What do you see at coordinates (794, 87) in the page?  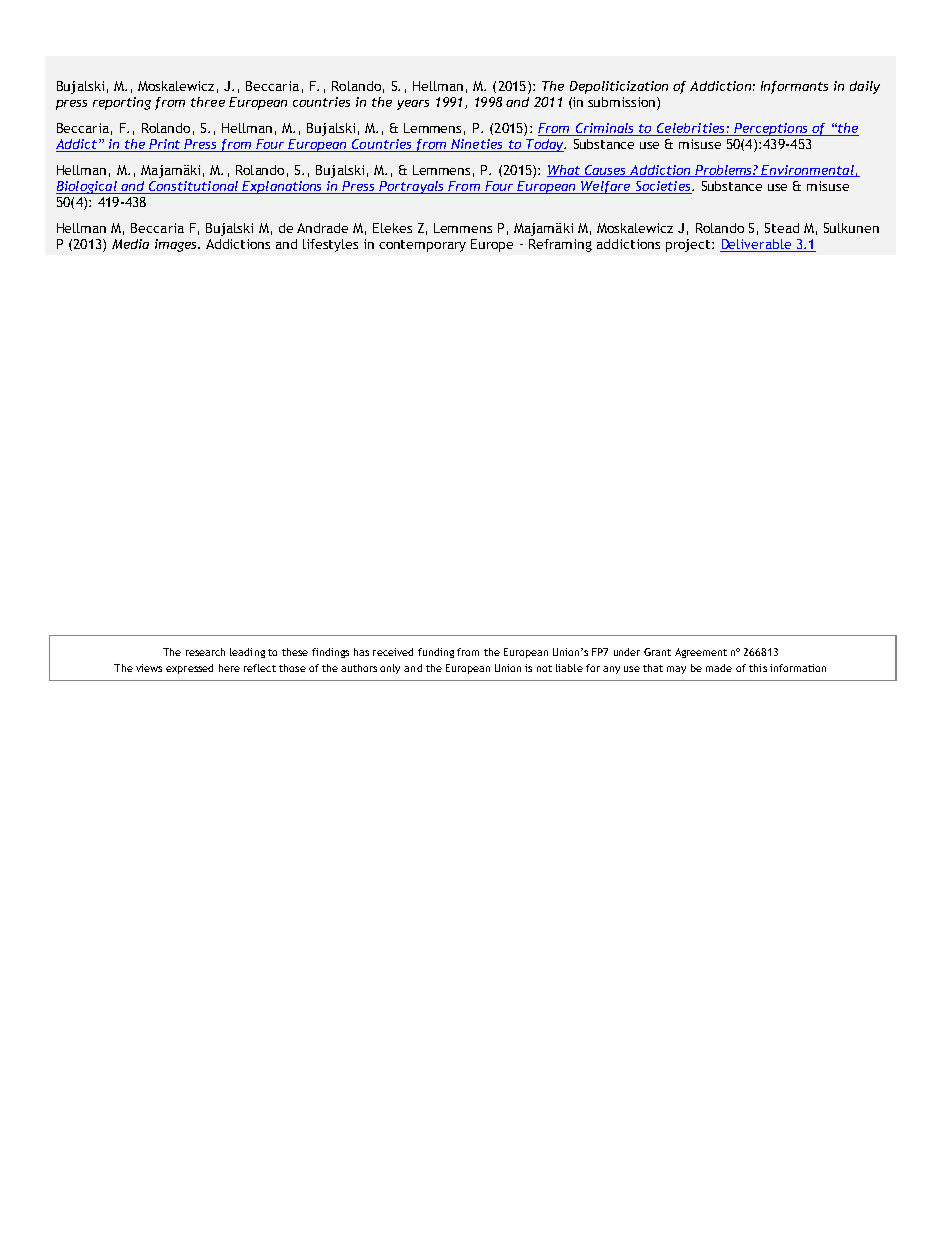 I see `Informants` at bounding box center [794, 87].
